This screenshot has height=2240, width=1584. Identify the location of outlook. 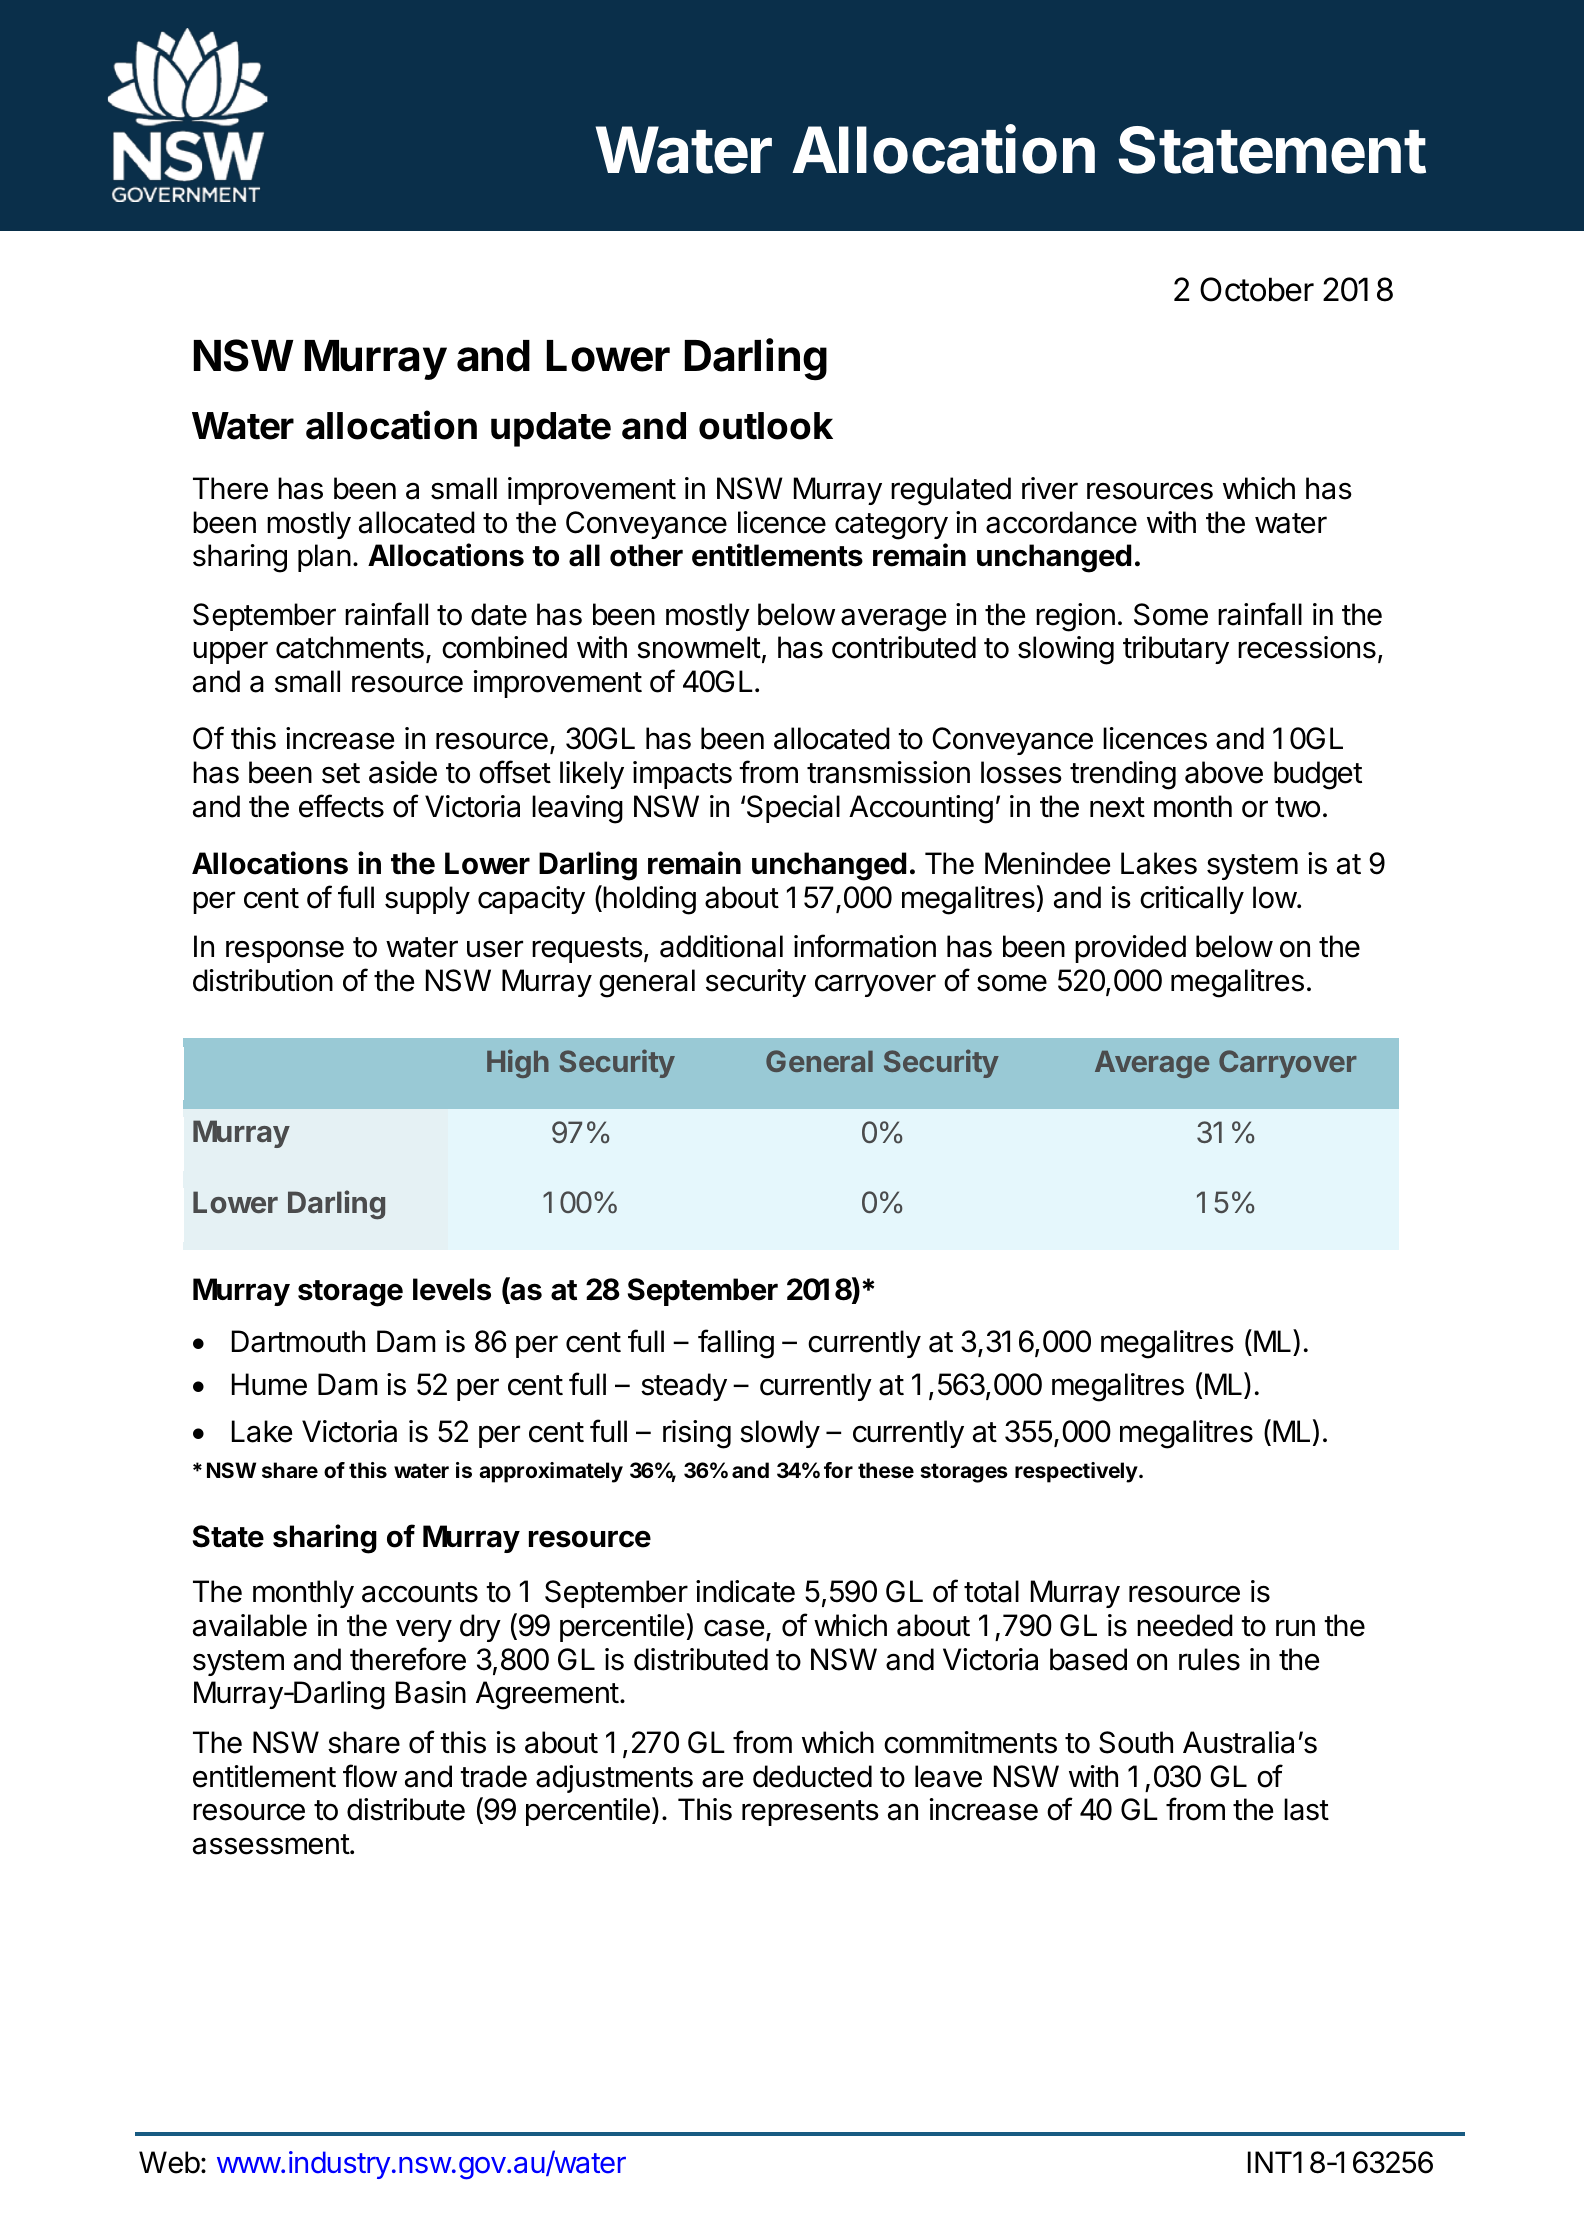
(766, 426).
